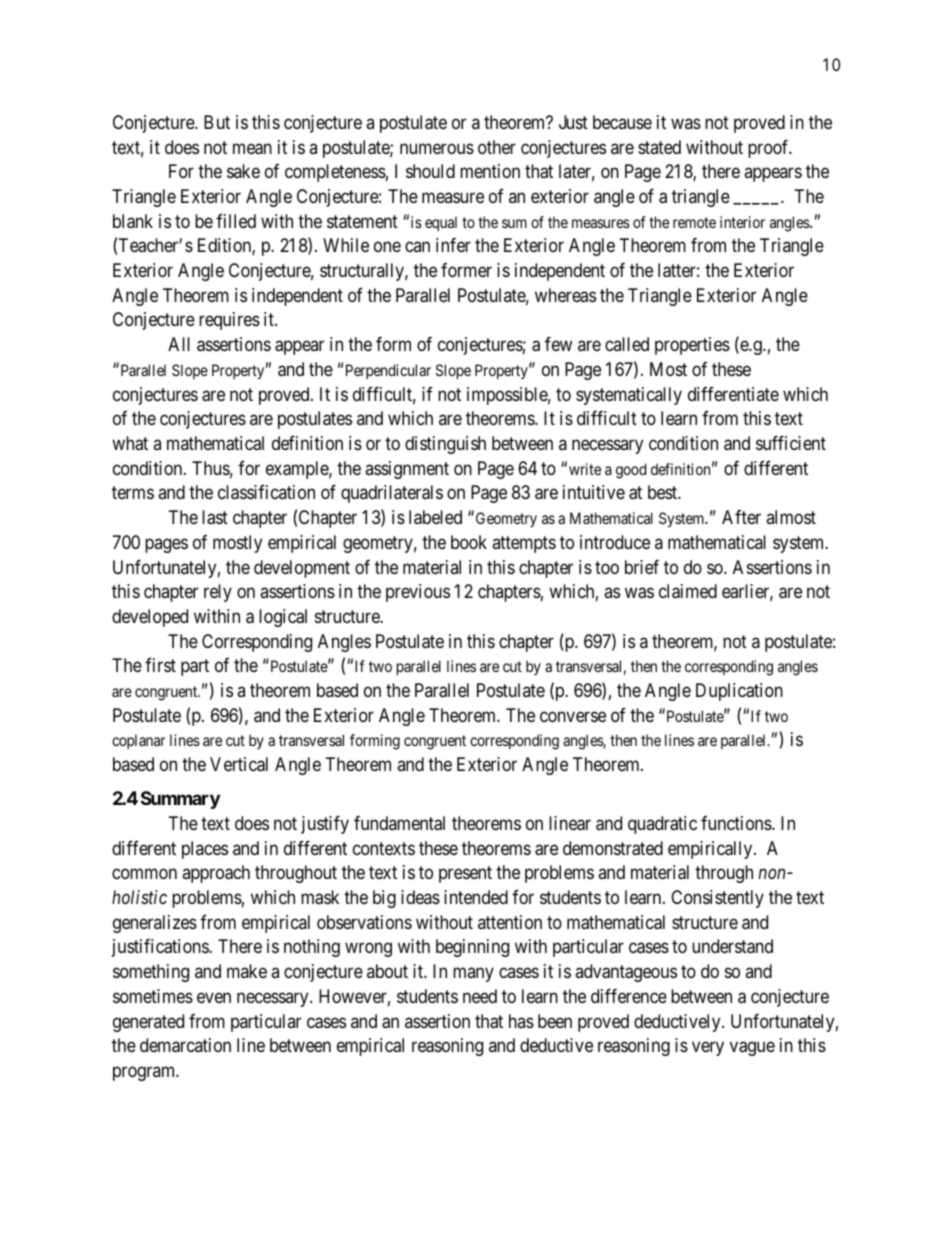 The width and height of the image is (952, 1233). Describe the element at coordinates (445, 445) in the image. I see `distinguish` at that location.
